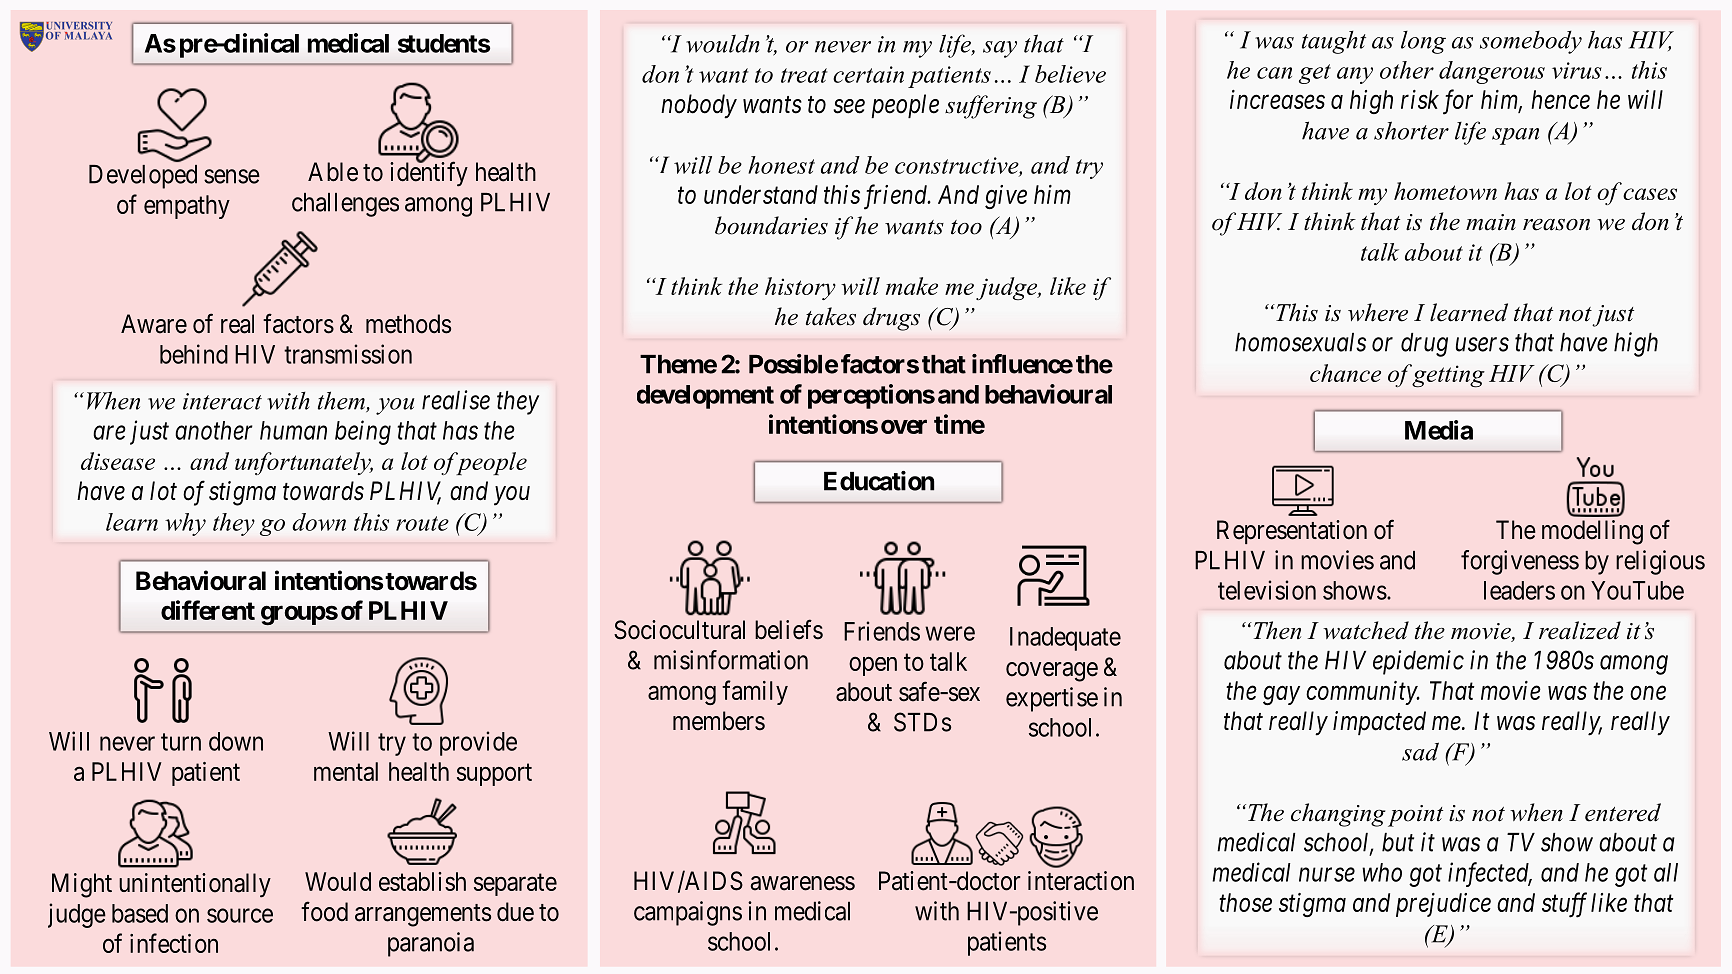 Image resolution: width=1732 pixels, height=974 pixels. What do you see at coordinates (304, 463) in the document?
I see `unfortunately` at bounding box center [304, 463].
